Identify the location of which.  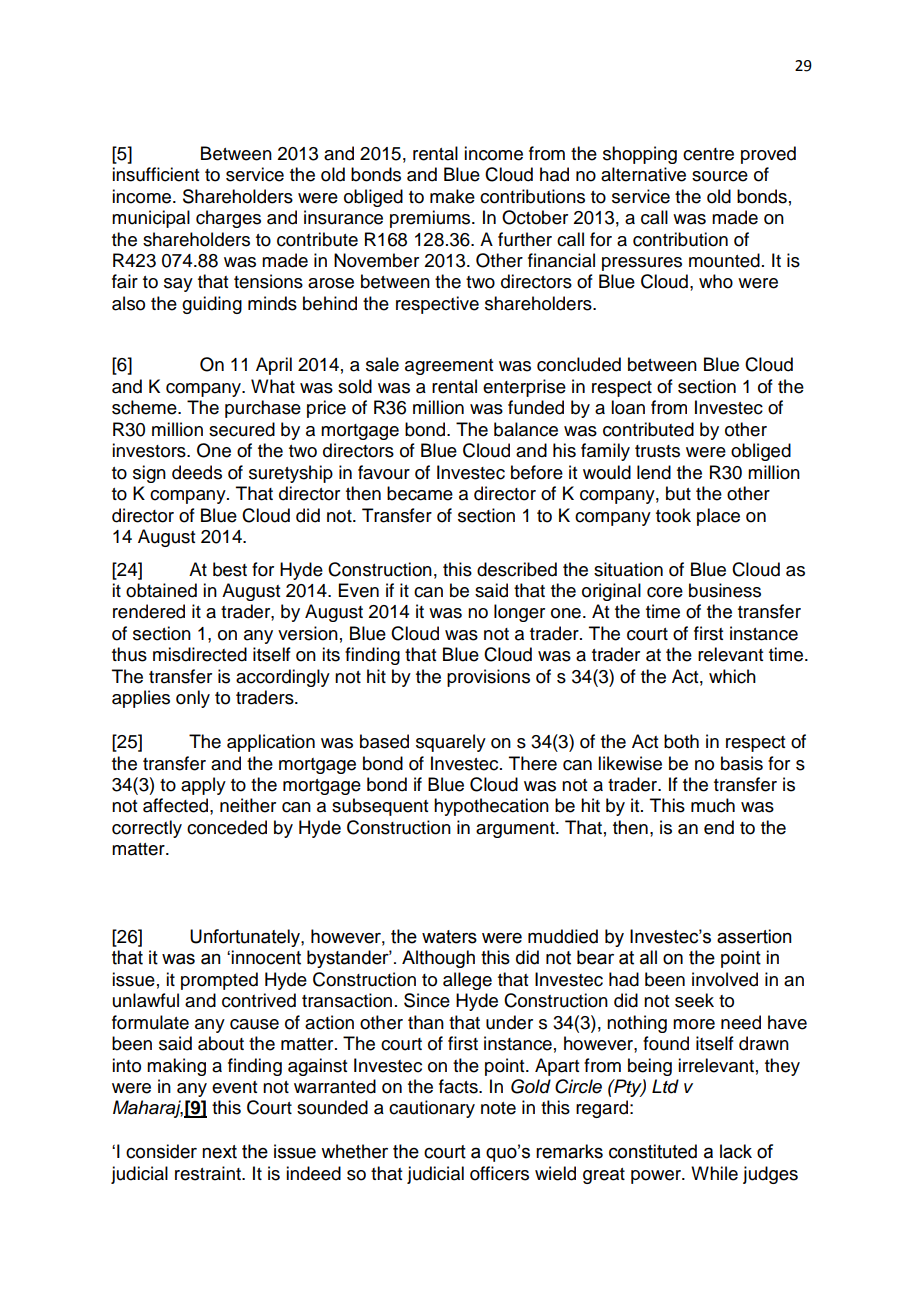
(732, 676).
